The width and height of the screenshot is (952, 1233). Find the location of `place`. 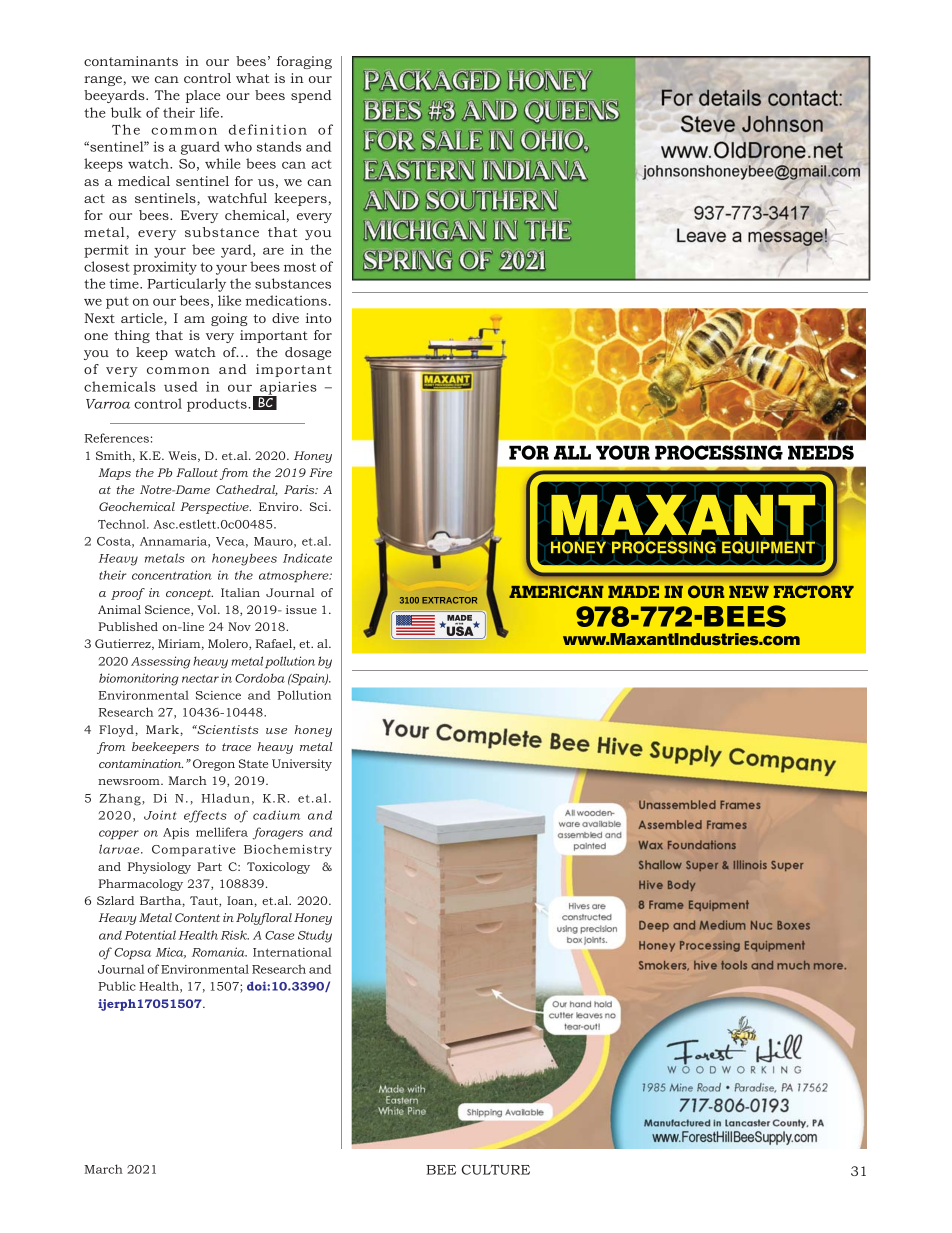

place is located at coordinates (203, 96).
